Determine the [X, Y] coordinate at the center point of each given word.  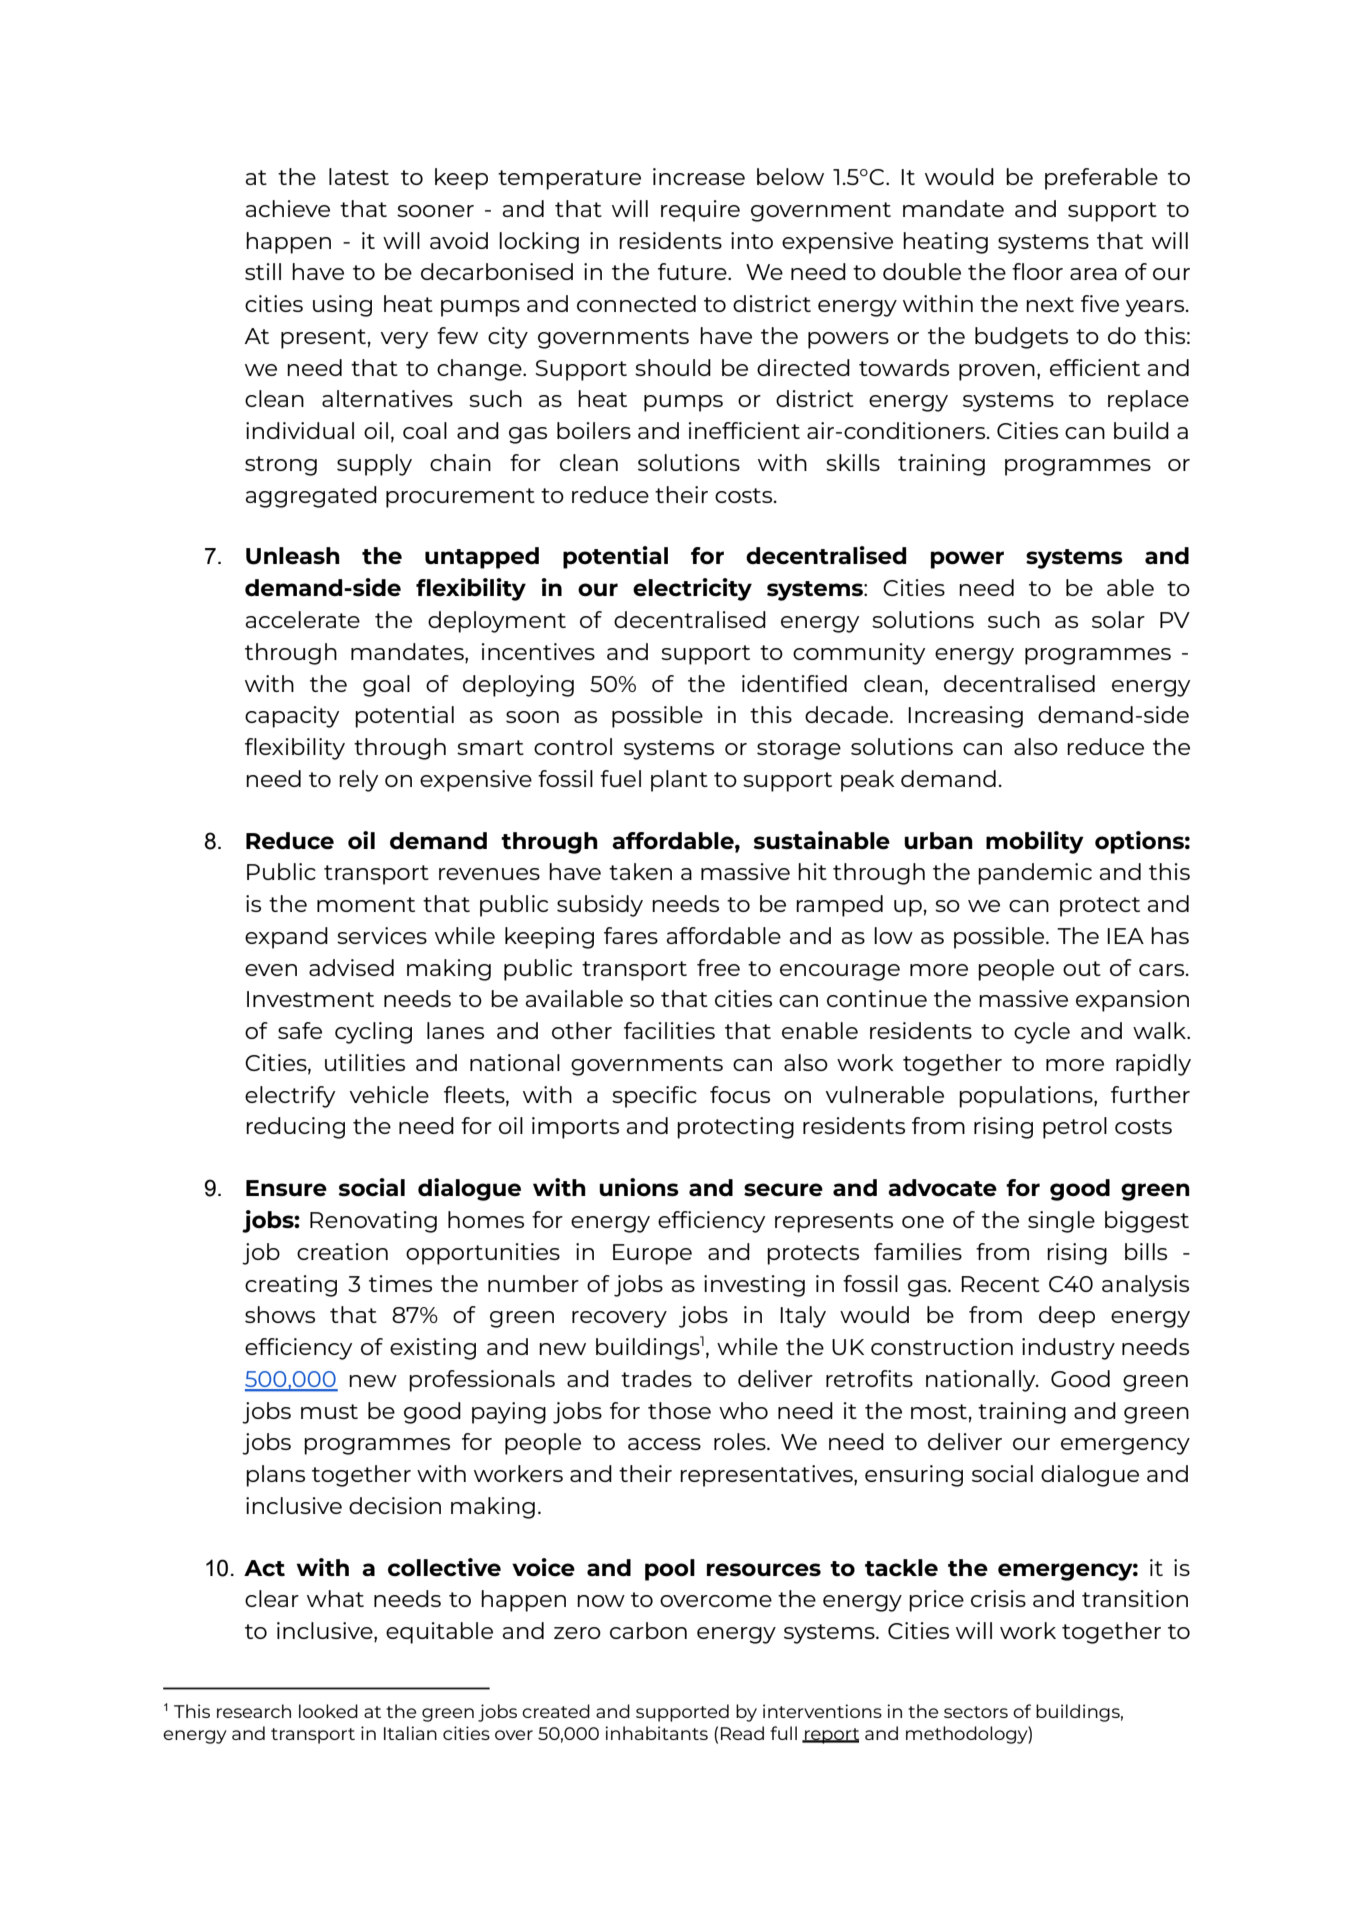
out [1082, 968]
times [400, 1283]
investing [754, 1286]
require [700, 211]
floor [1037, 271]
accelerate [303, 619]
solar [1118, 619]
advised [351, 967]
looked [328, 1711]
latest [359, 176]
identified [794, 683]
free [718, 967]
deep [1067, 1317]
